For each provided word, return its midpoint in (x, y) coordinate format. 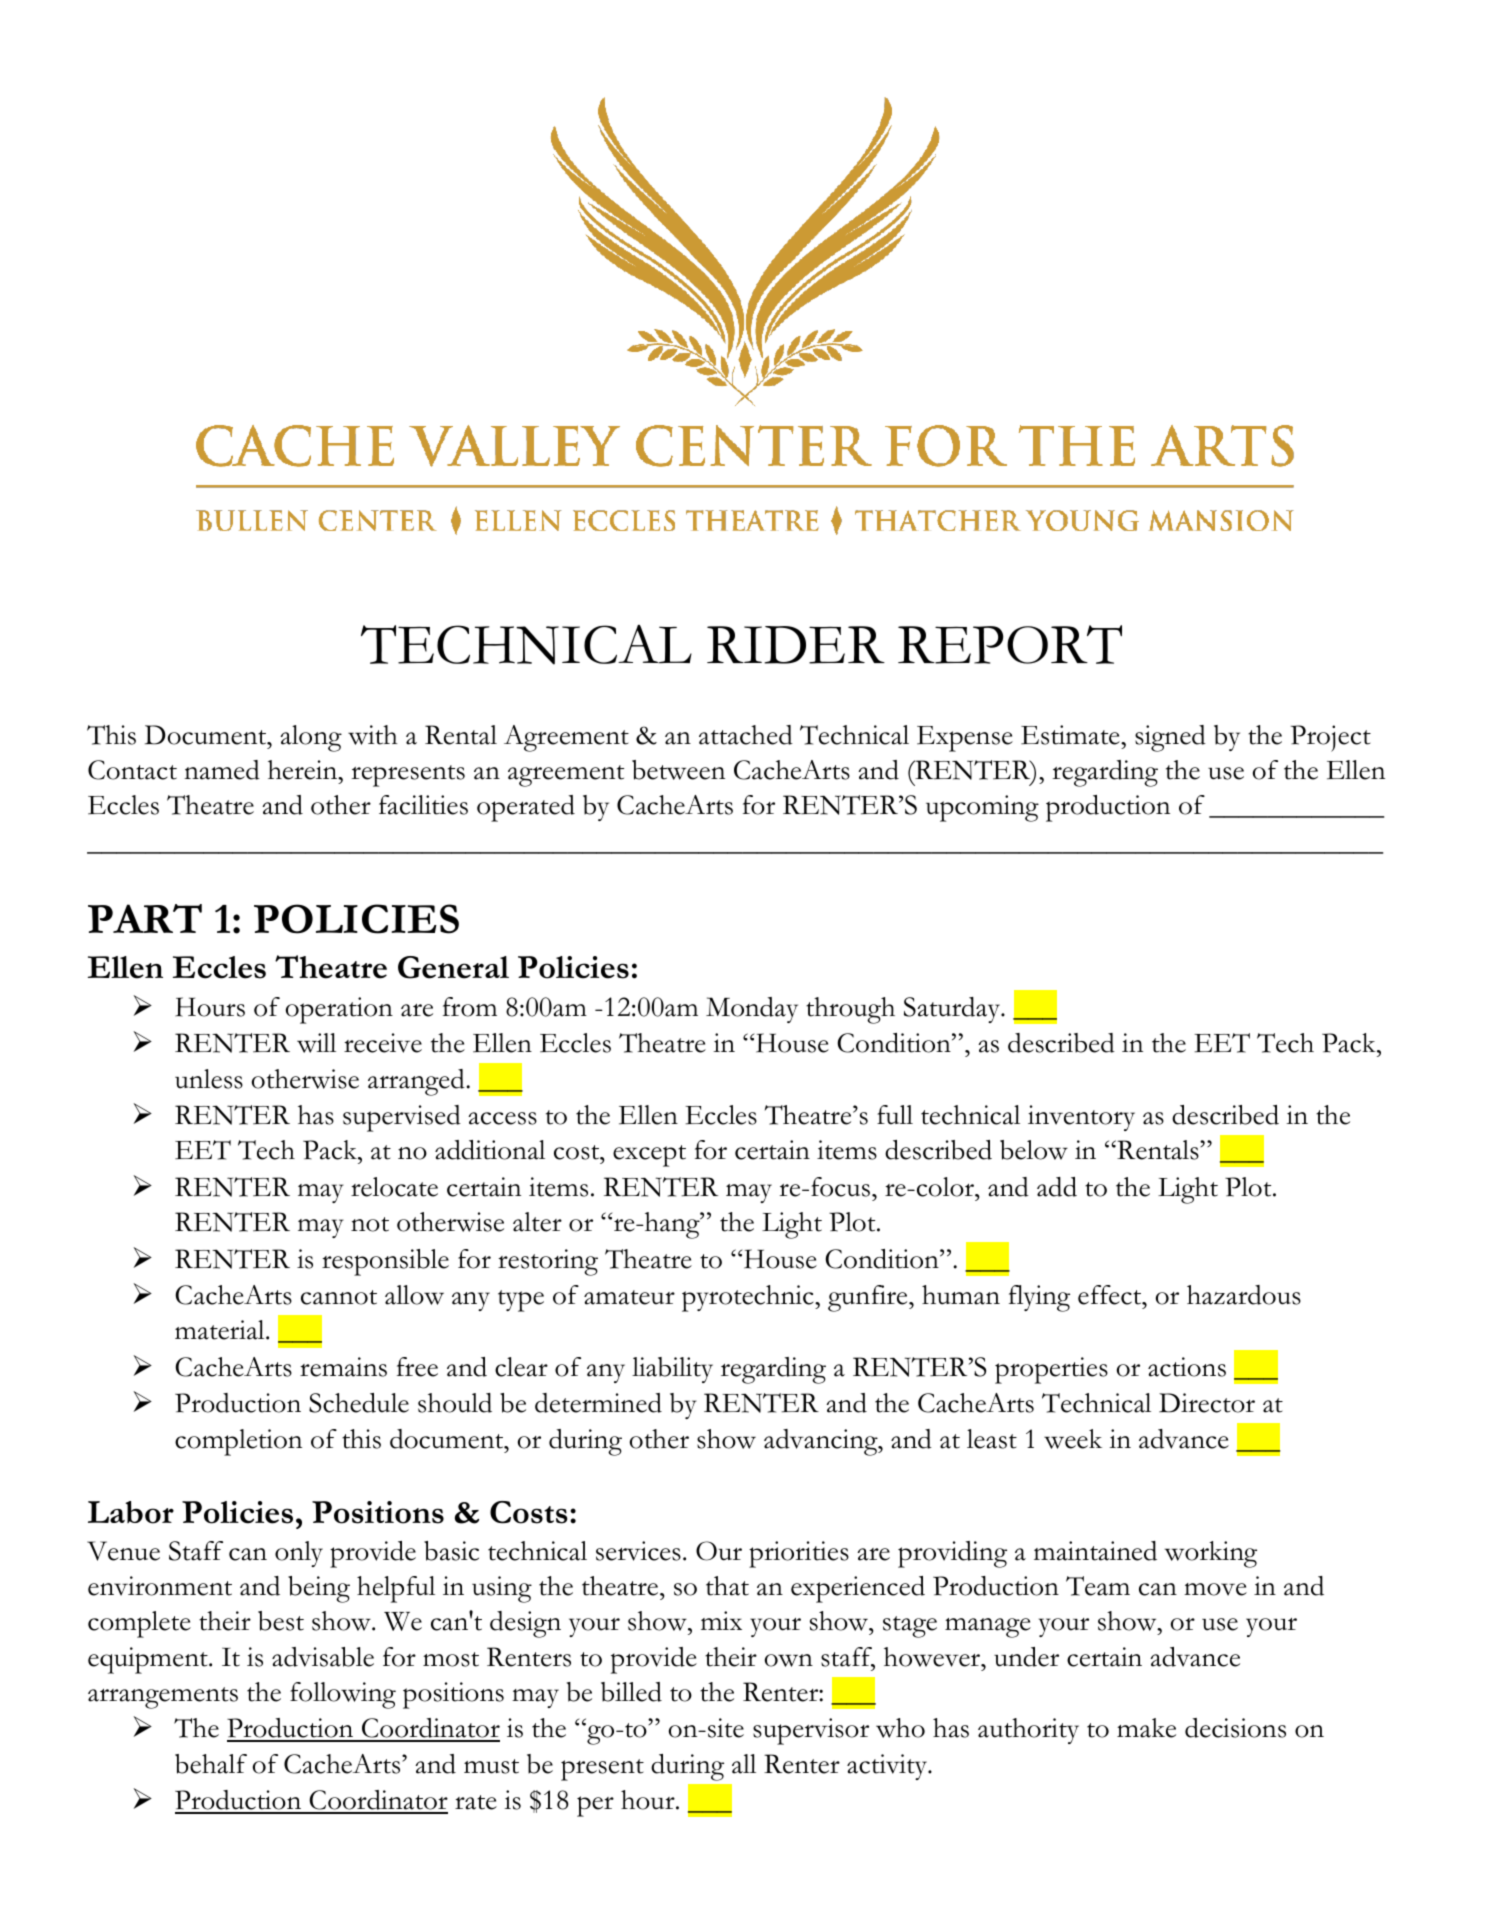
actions (1187, 1367)
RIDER (796, 645)
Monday (752, 1010)
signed (1170, 738)
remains (343, 1367)
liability (672, 1370)
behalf (211, 1764)
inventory (1081, 1118)
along (311, 738)
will (316, 1043)
